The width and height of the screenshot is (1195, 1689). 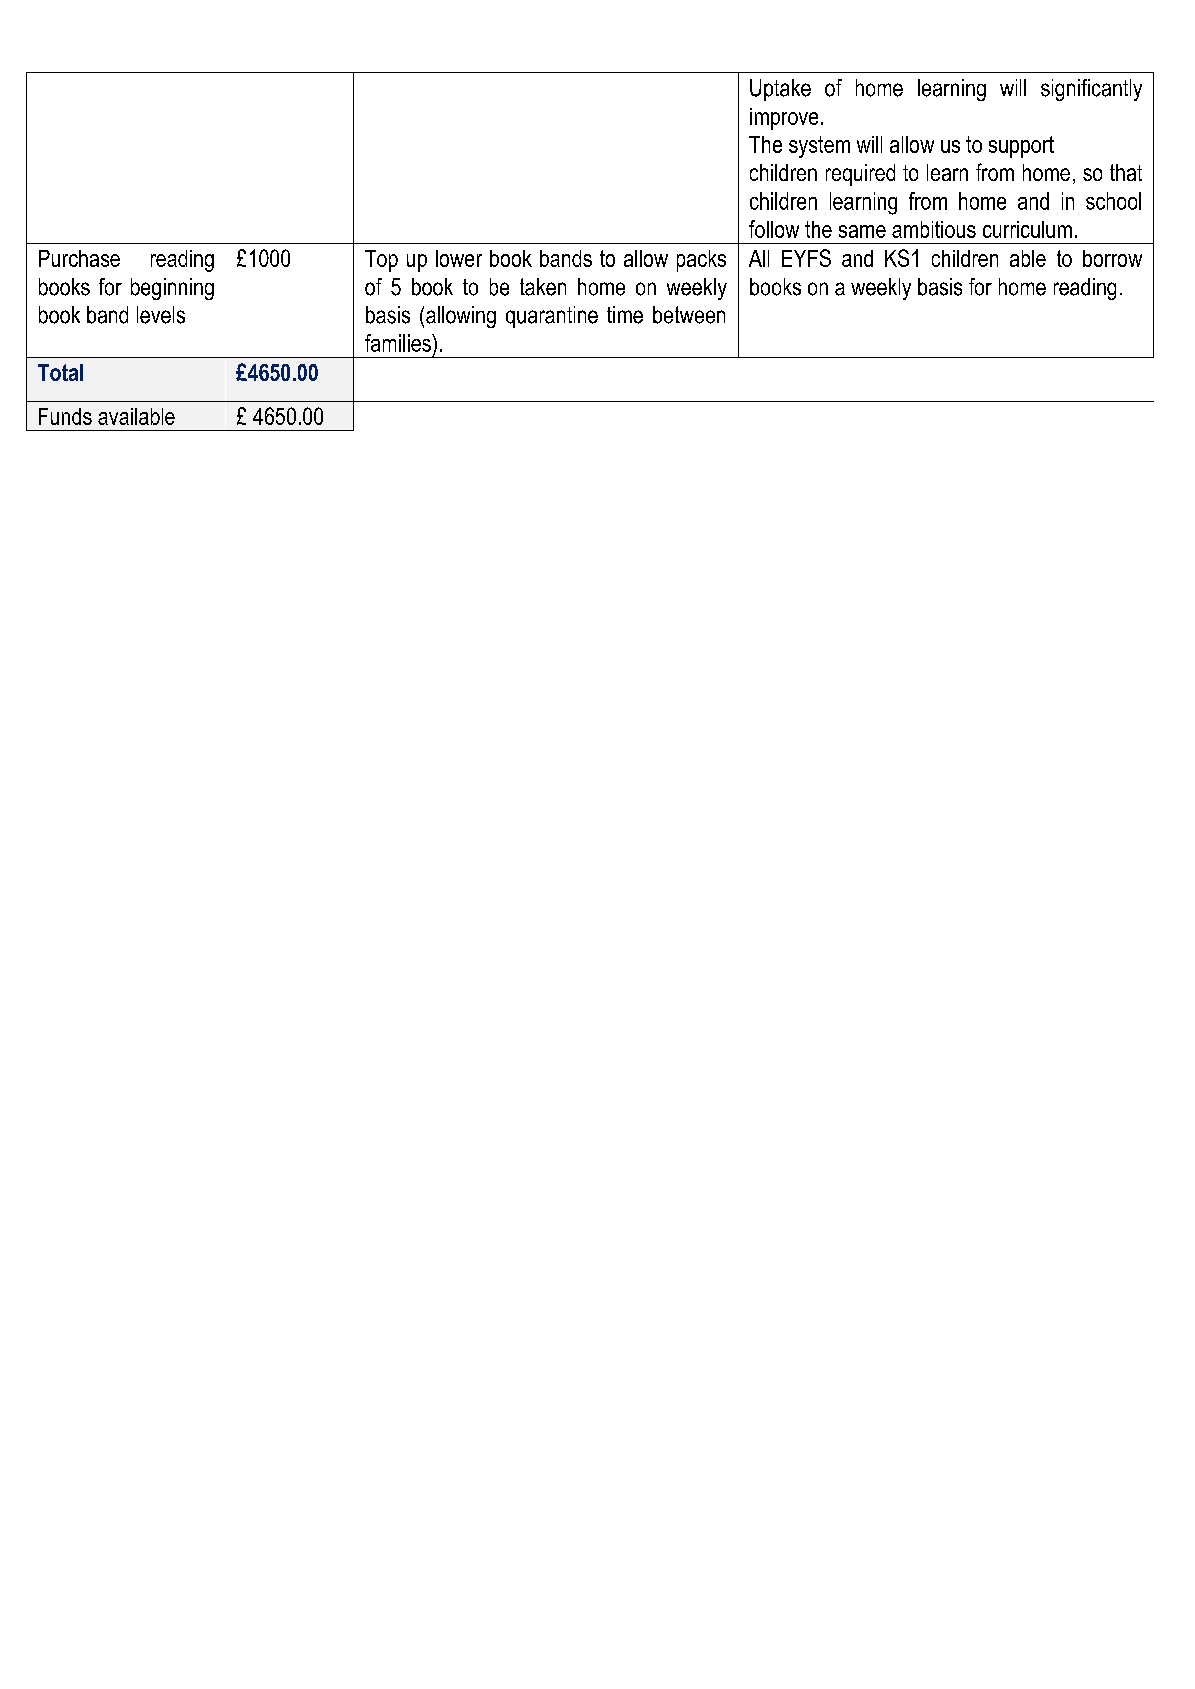 What do you see at coordinates (780, 90) in the screenshot?
I see `Uptake` at bounding box center [780, 90].
